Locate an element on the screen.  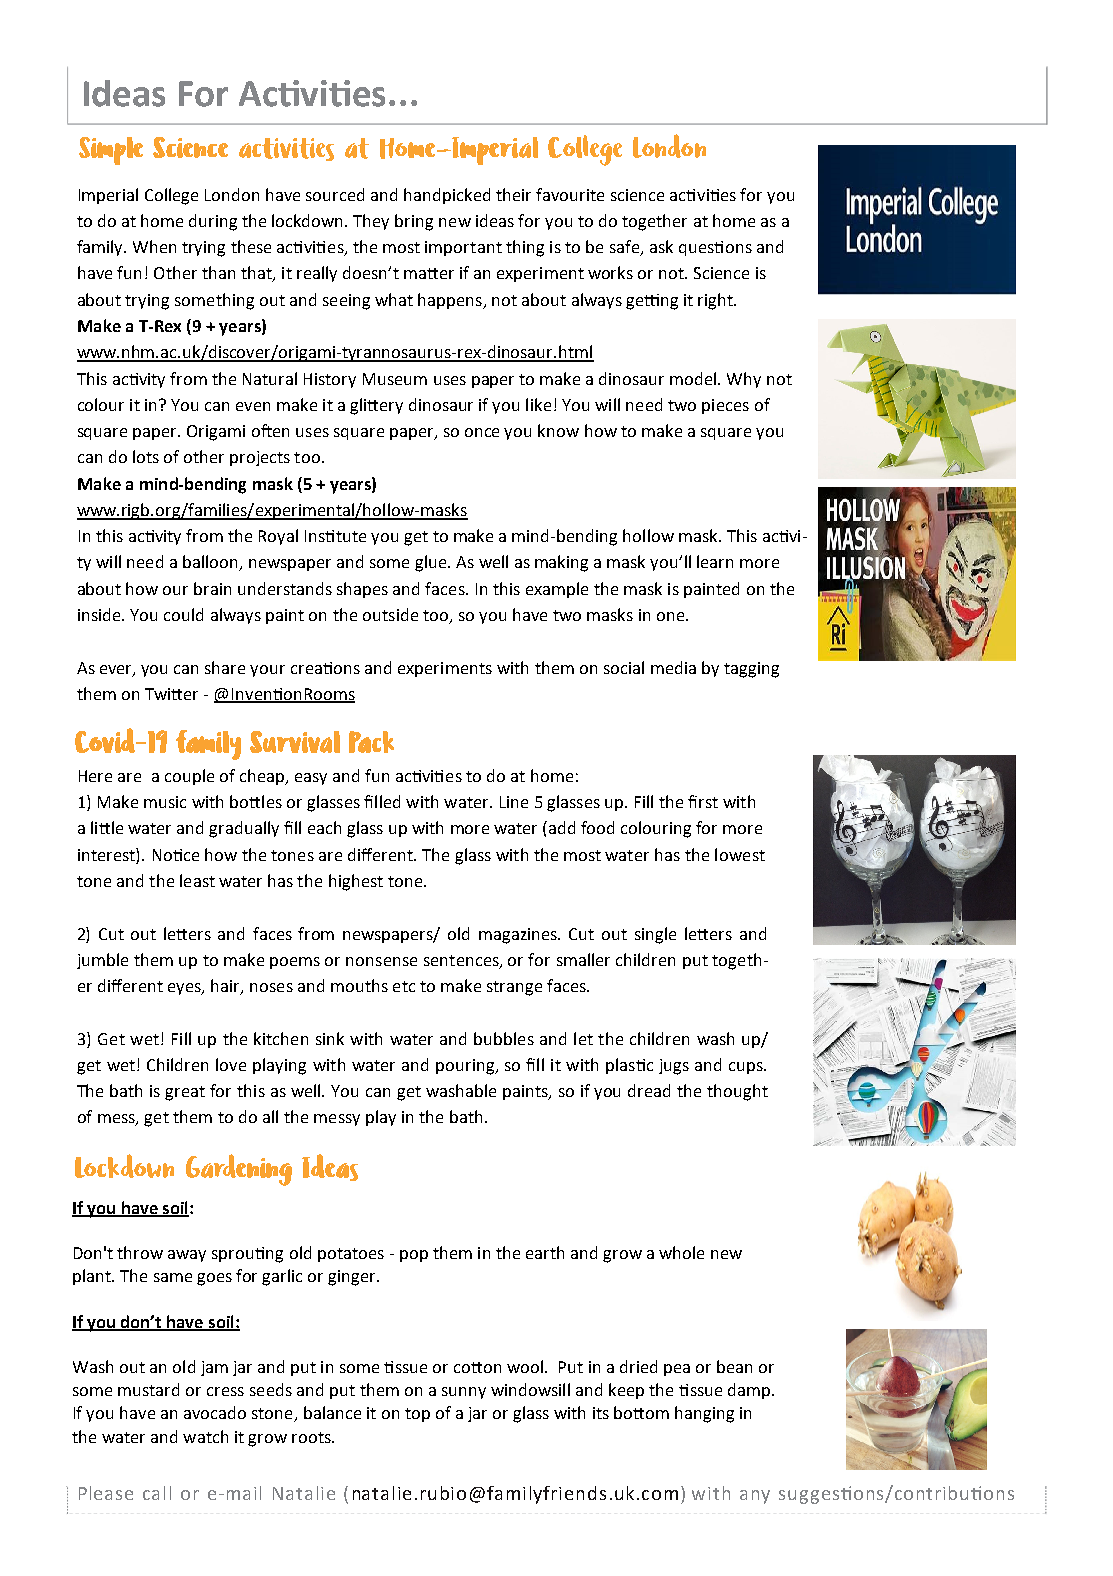
hanging is located at coordinates (704, 1414).
